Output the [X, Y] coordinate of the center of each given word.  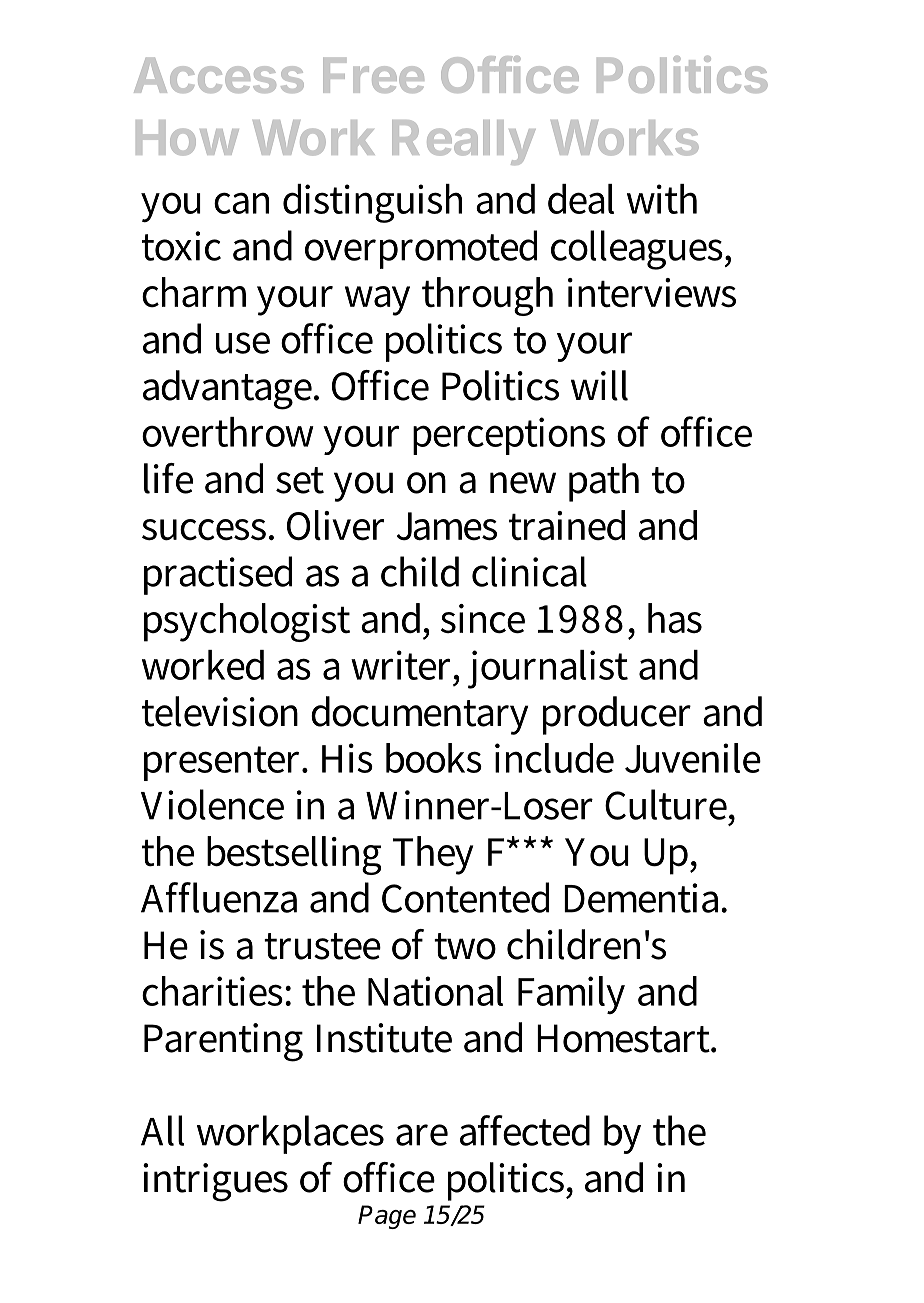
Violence [212, 804]
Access [219, 75]
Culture [667, 804]
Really [464, 142]
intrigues [215, 1182]
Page [387, 1217]
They [433, 855]
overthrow [228, 432]
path [604, 482]
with [662, 199]
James [447, 526]
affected [525, 1130]
